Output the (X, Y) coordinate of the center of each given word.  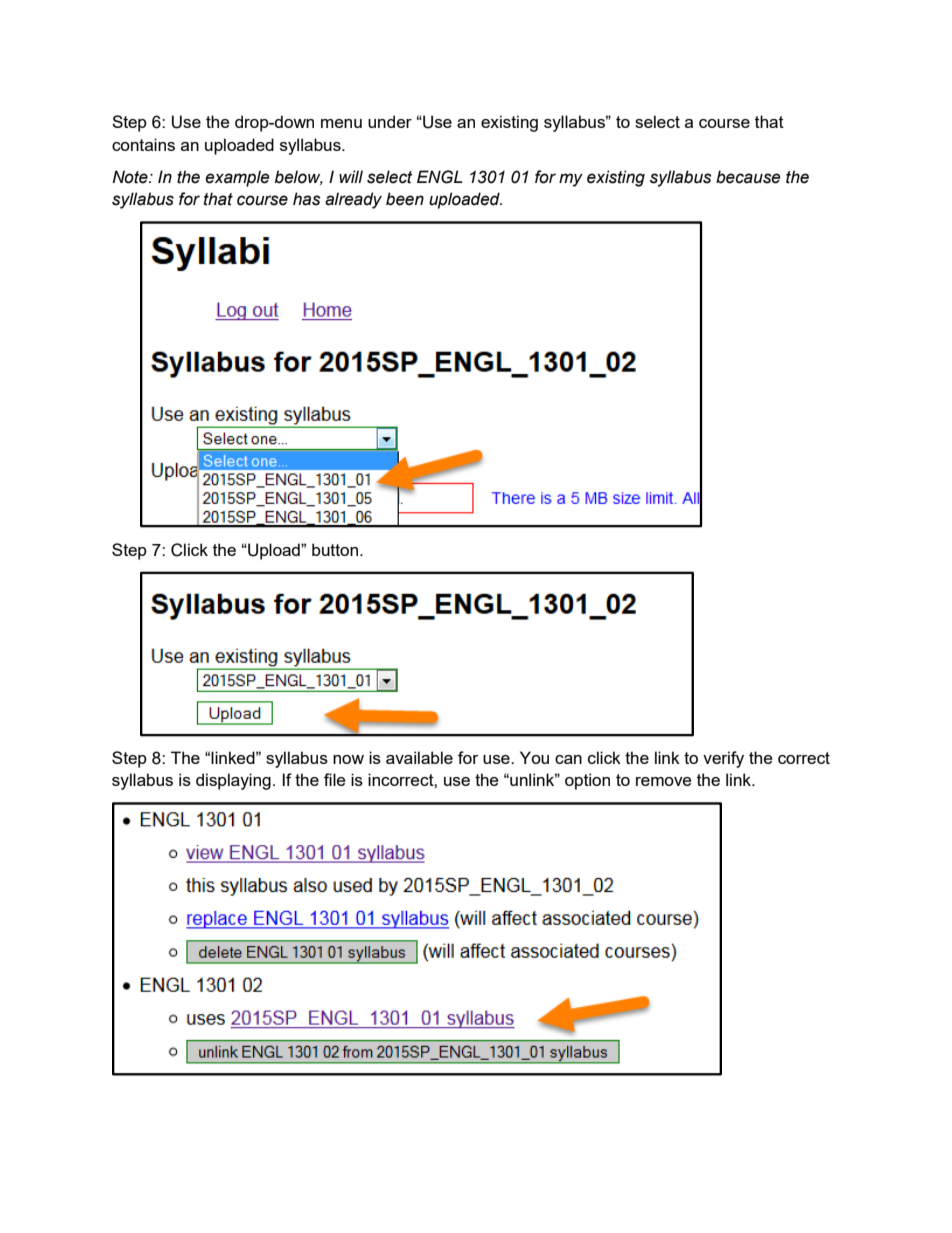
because (748, 177)
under (390, 121)
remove (663, 781)
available (419, 757)
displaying (233, 781)
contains (143, 144)
